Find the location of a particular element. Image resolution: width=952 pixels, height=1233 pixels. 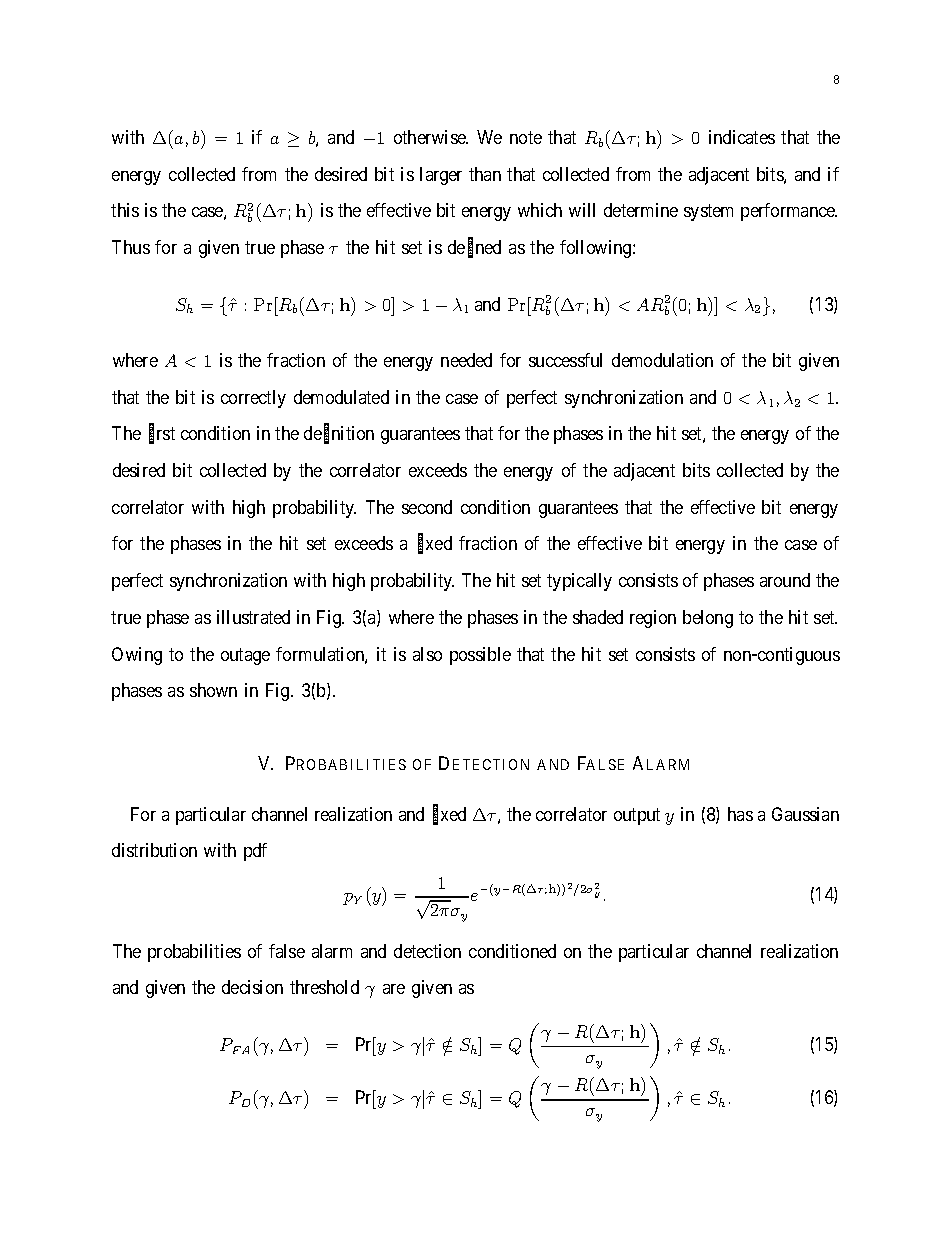

correctly is located at coordinates (253, 399).
